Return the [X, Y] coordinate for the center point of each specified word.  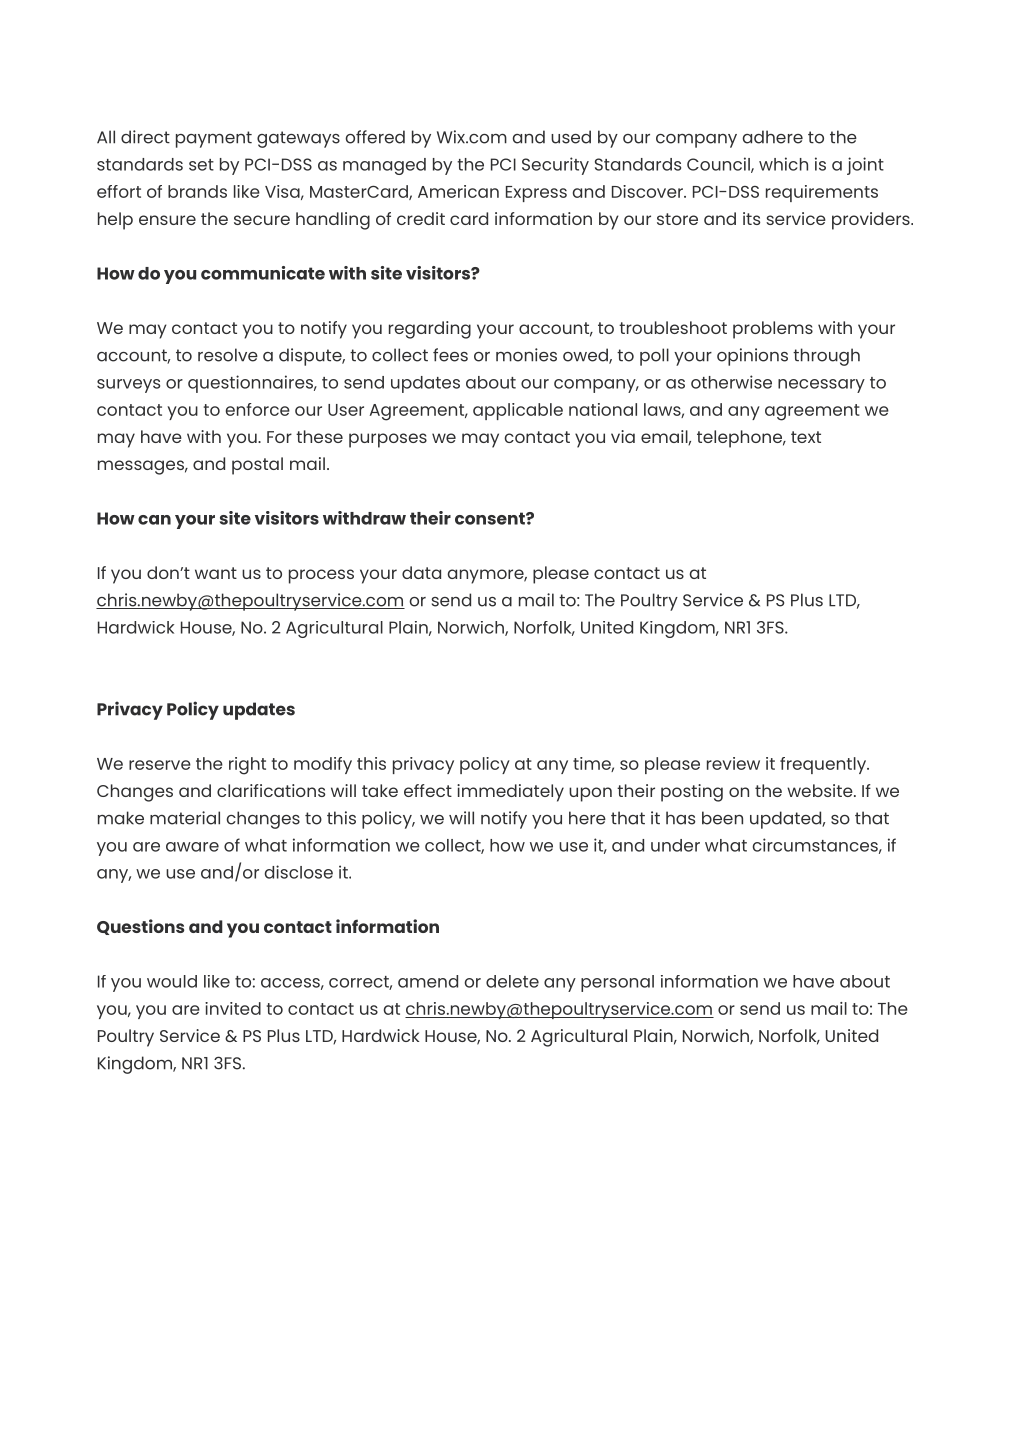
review [733, 763]
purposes [388, 440]
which [783, 164]
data [421, 572]
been [722, 818]
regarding [430, 330]
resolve [228, 355]
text [806, 437]
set [201, 165]
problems [773, 330]
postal [257, 466]
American [458, 191]
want [216, 573]
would [172, 981]
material [185, 818]
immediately [510, 793]
